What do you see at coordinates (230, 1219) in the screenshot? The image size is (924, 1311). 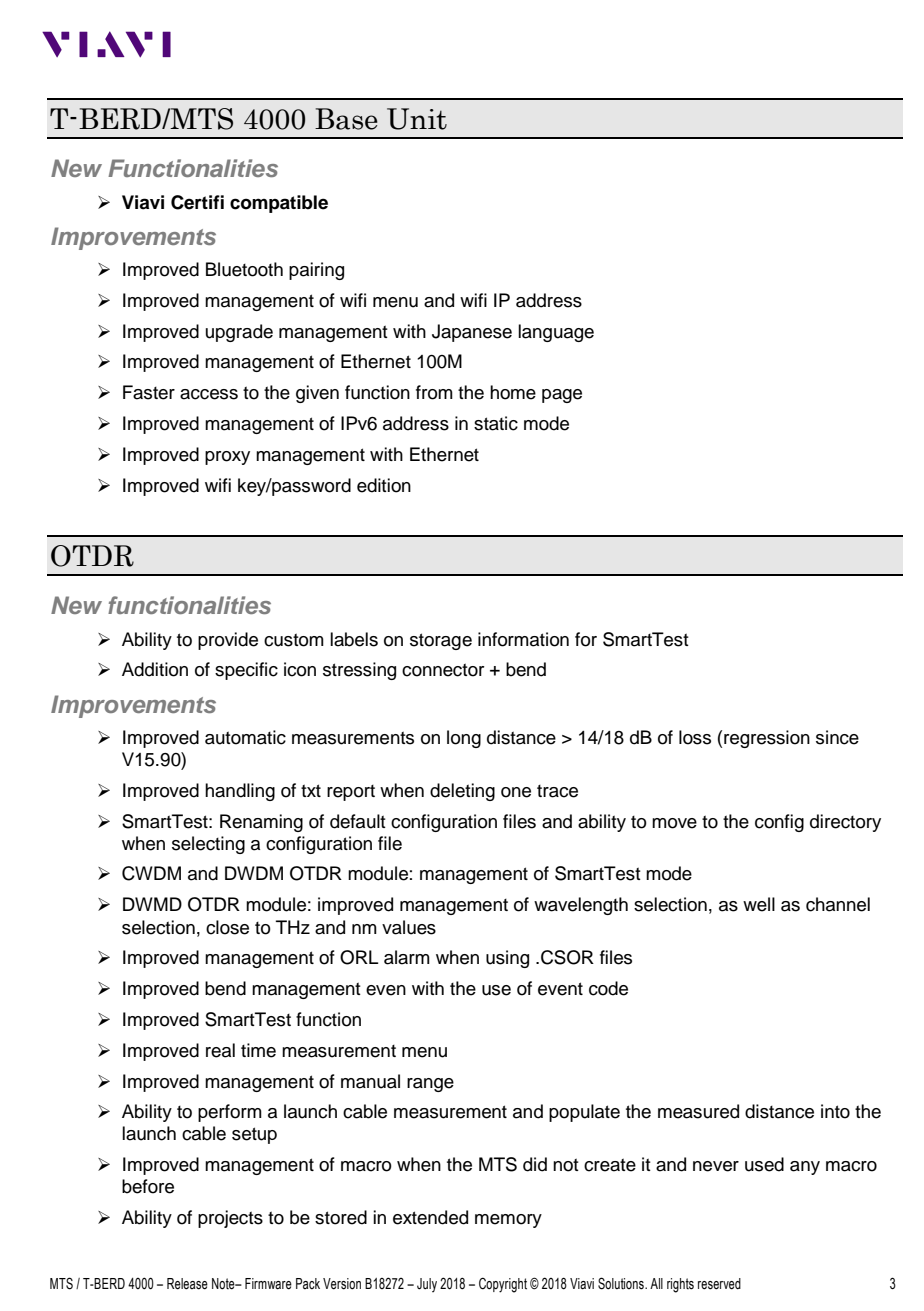 I see `projects` at bounding box center [230, 1219].
